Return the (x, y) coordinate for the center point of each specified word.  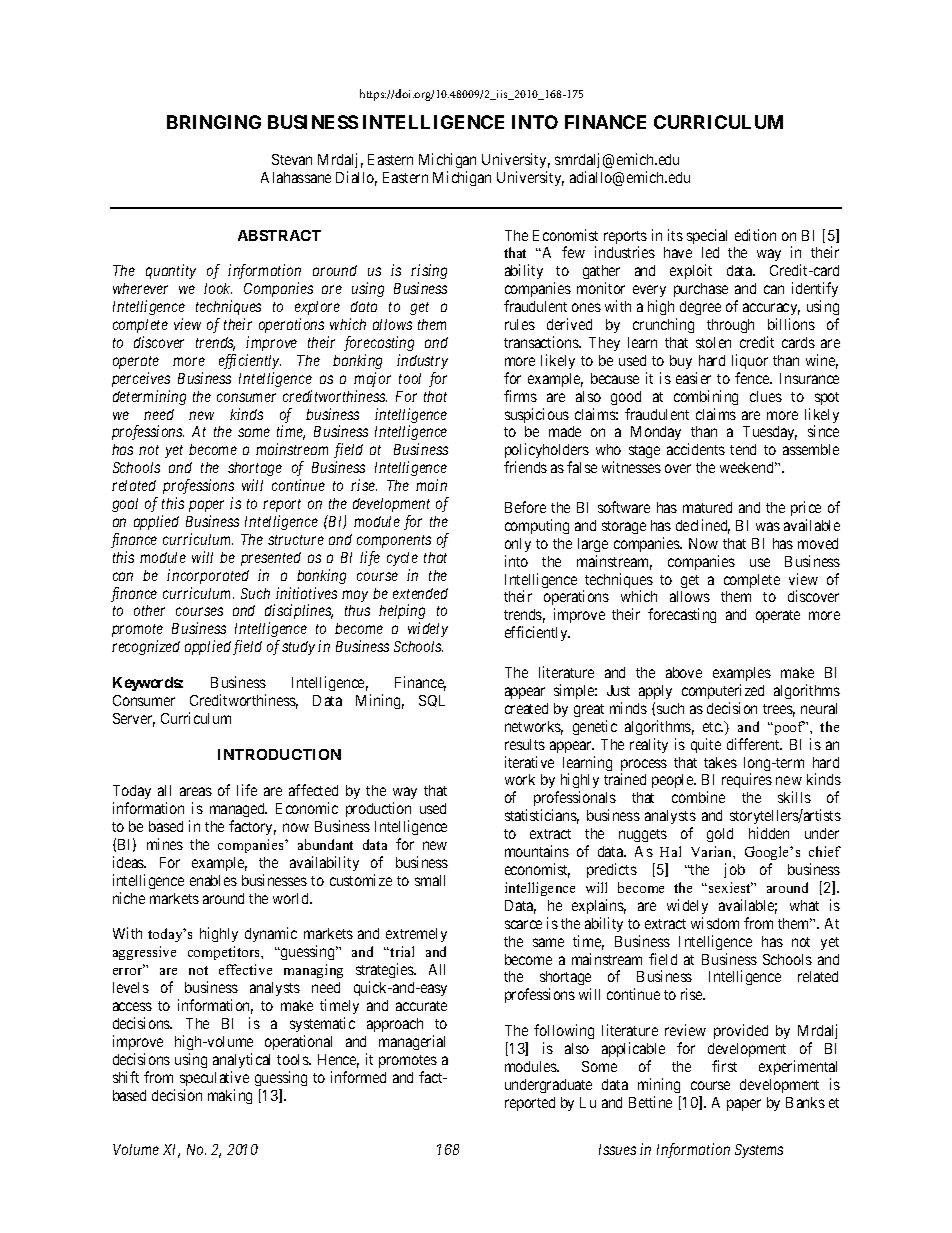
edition (755, 235)
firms (520, 396)
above (684, 672)
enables (213, 880)
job (734, 870)
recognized (146, 647)
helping (402, 613)
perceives (141, 379)
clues (766, 396)
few (573, 252)
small (430, 880)
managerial (412, 1042)
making (230, 1096)
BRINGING (214, 122)
